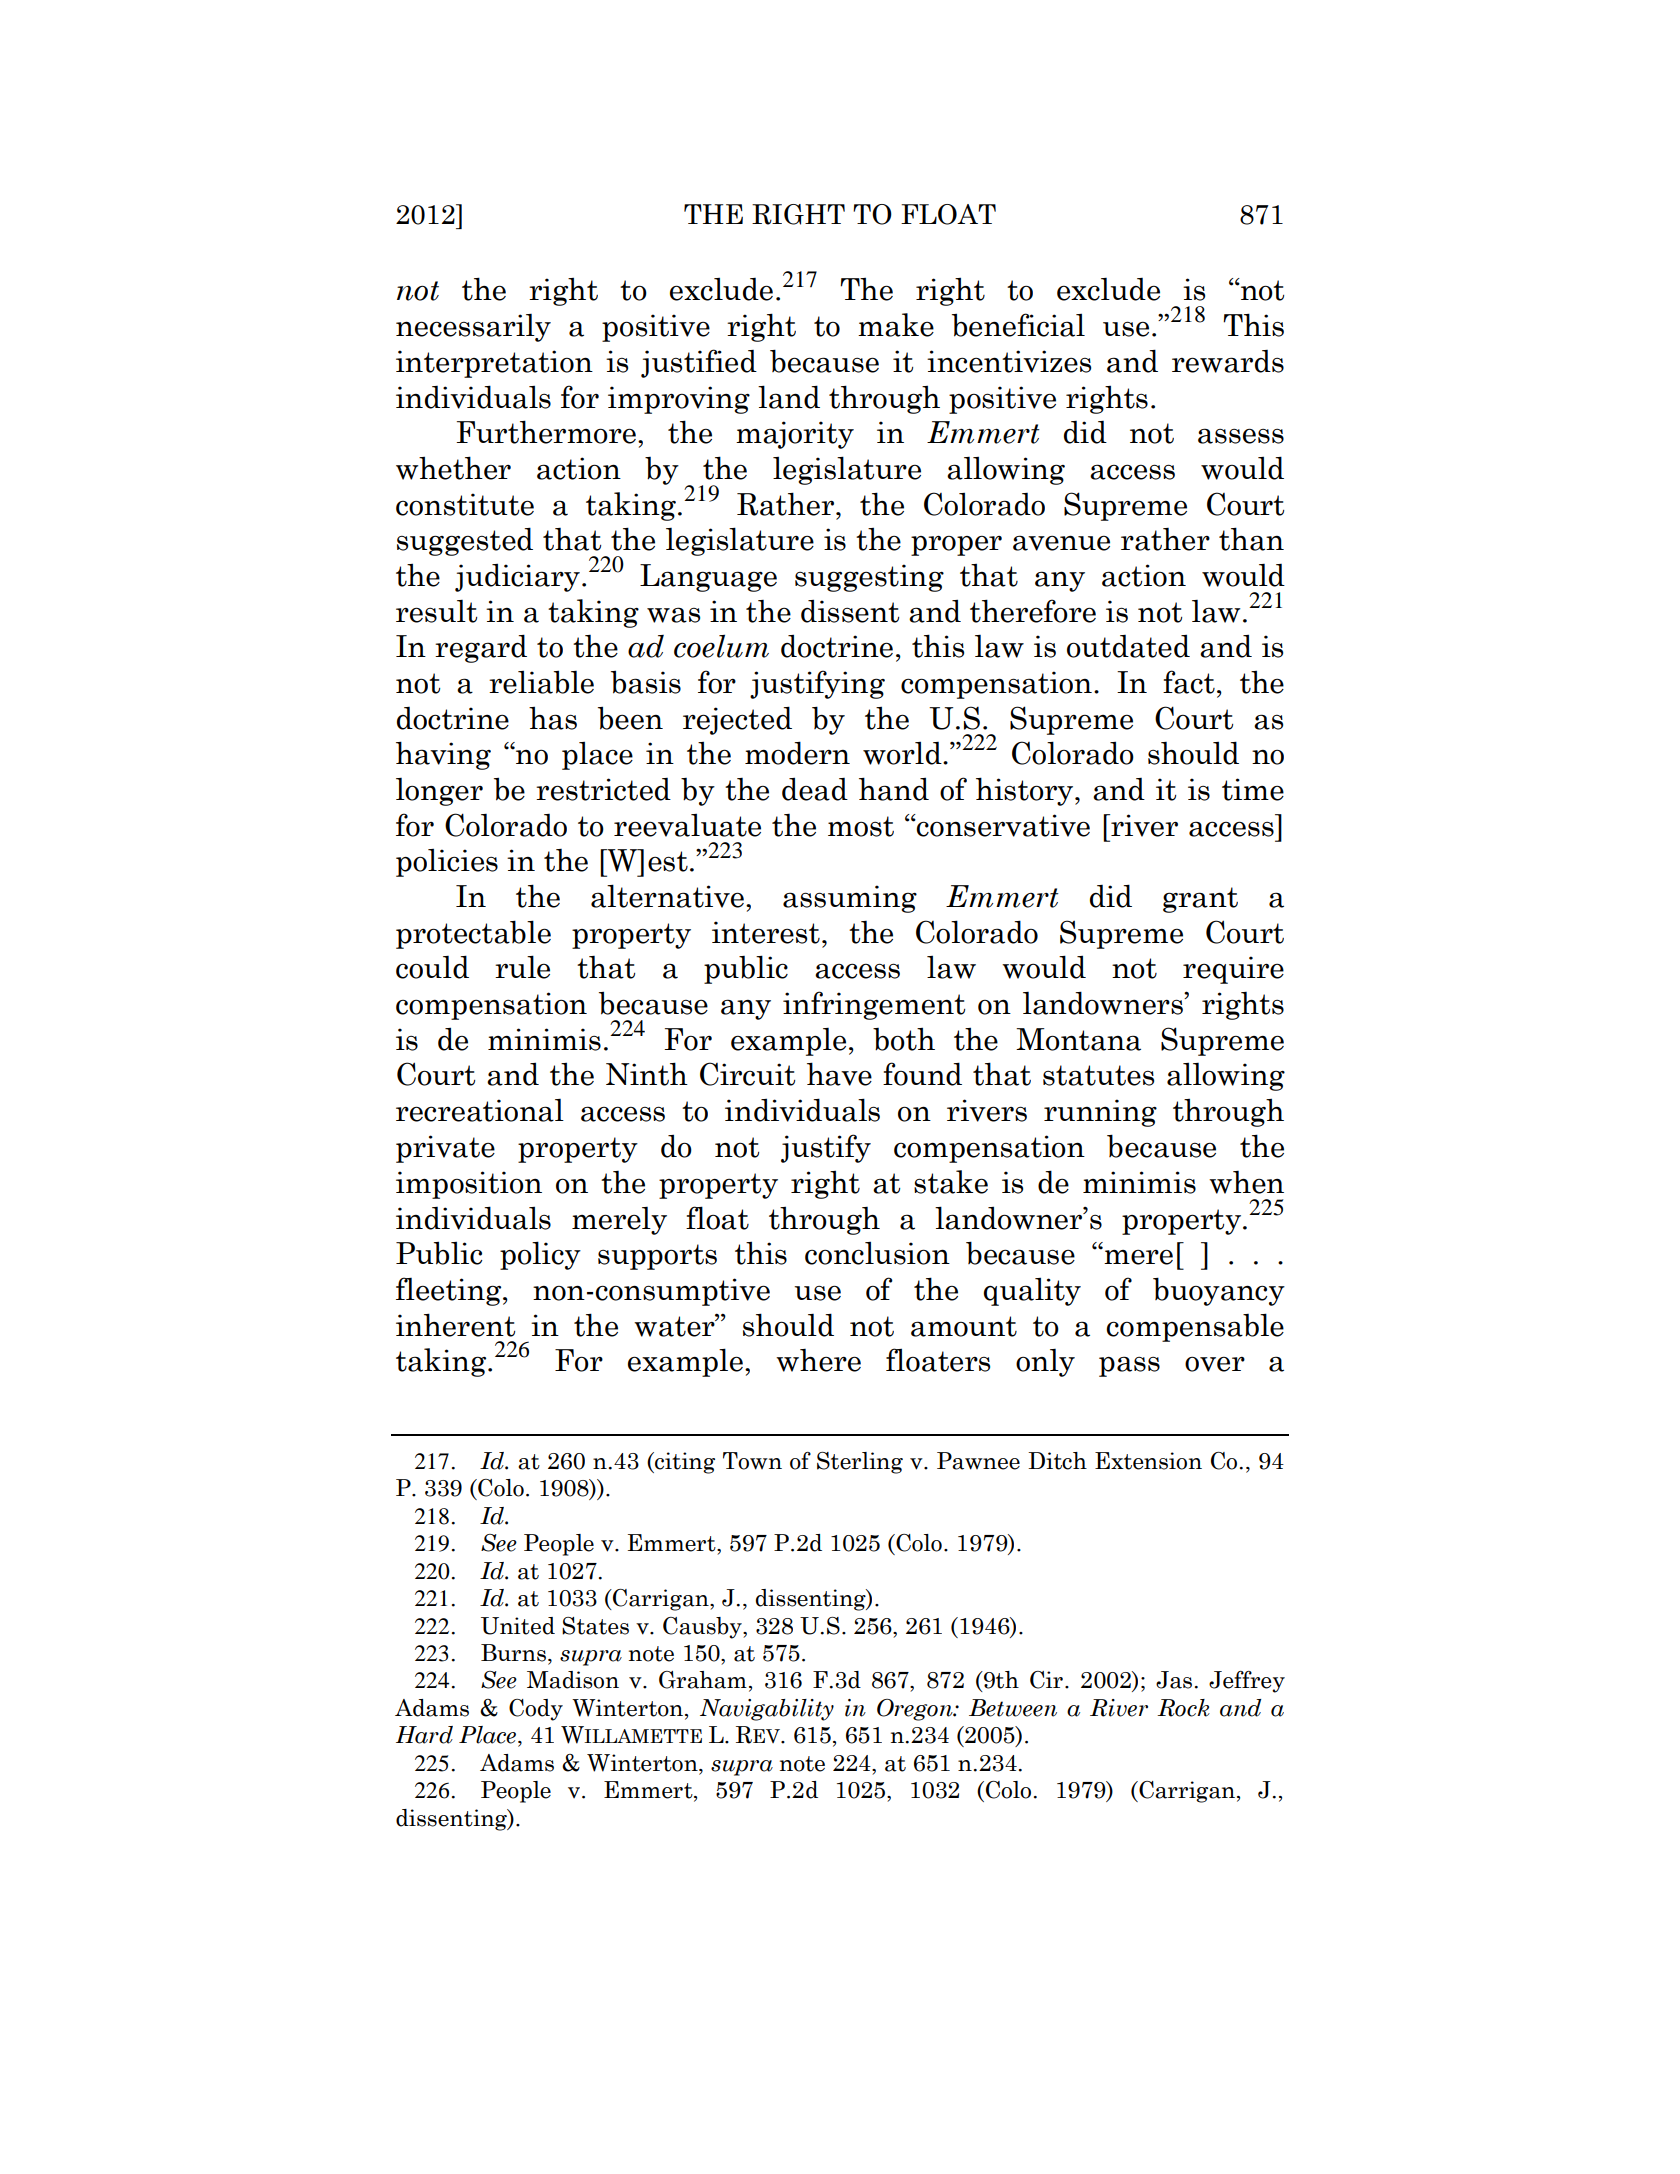 The image size is (1680, 2174). Describe the element at coordinates (536, 1710) in the page. I see `Cody` at that location.
